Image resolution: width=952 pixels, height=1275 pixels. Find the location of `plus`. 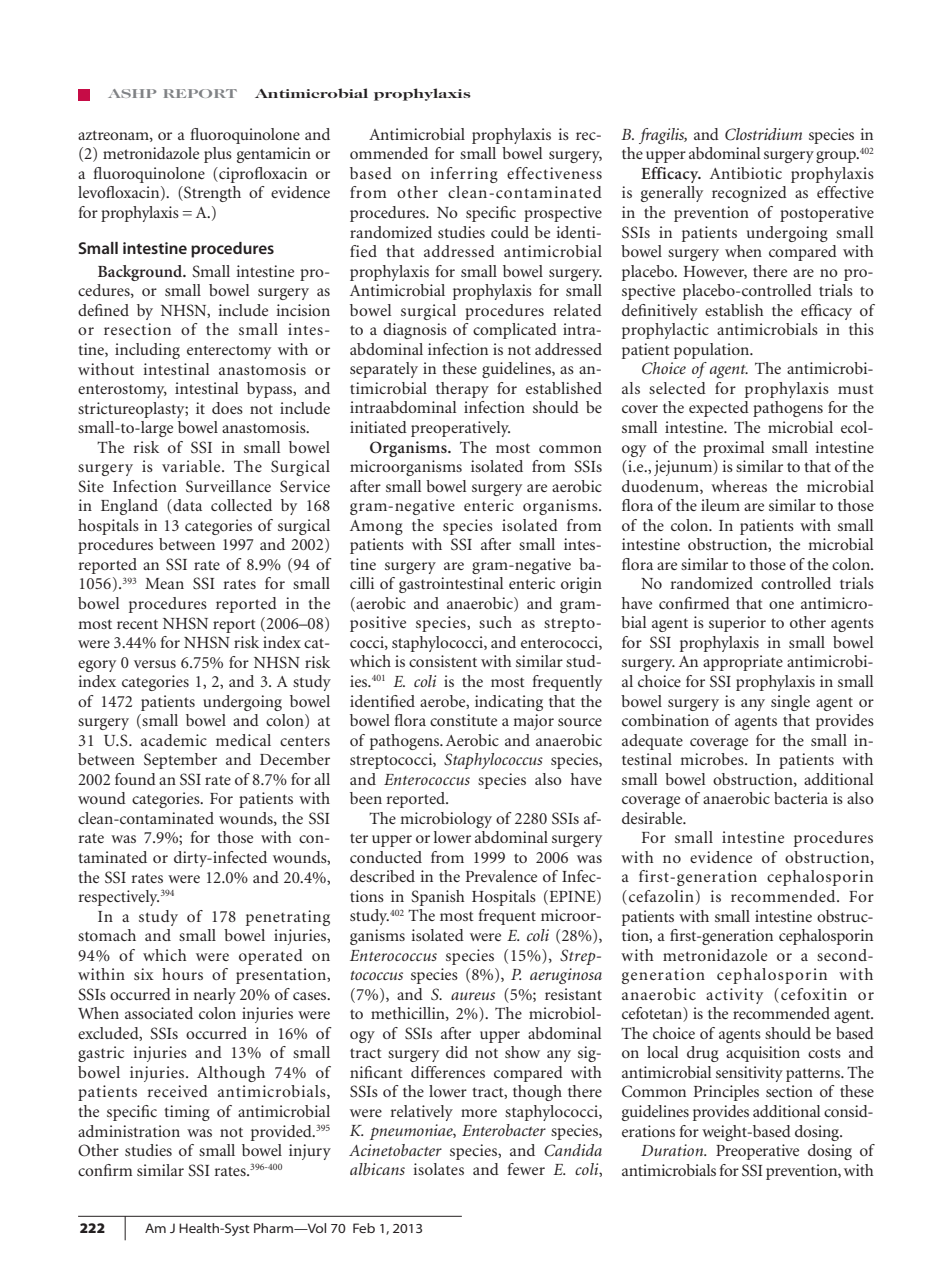

plus is located at coordinates (218, 155).
